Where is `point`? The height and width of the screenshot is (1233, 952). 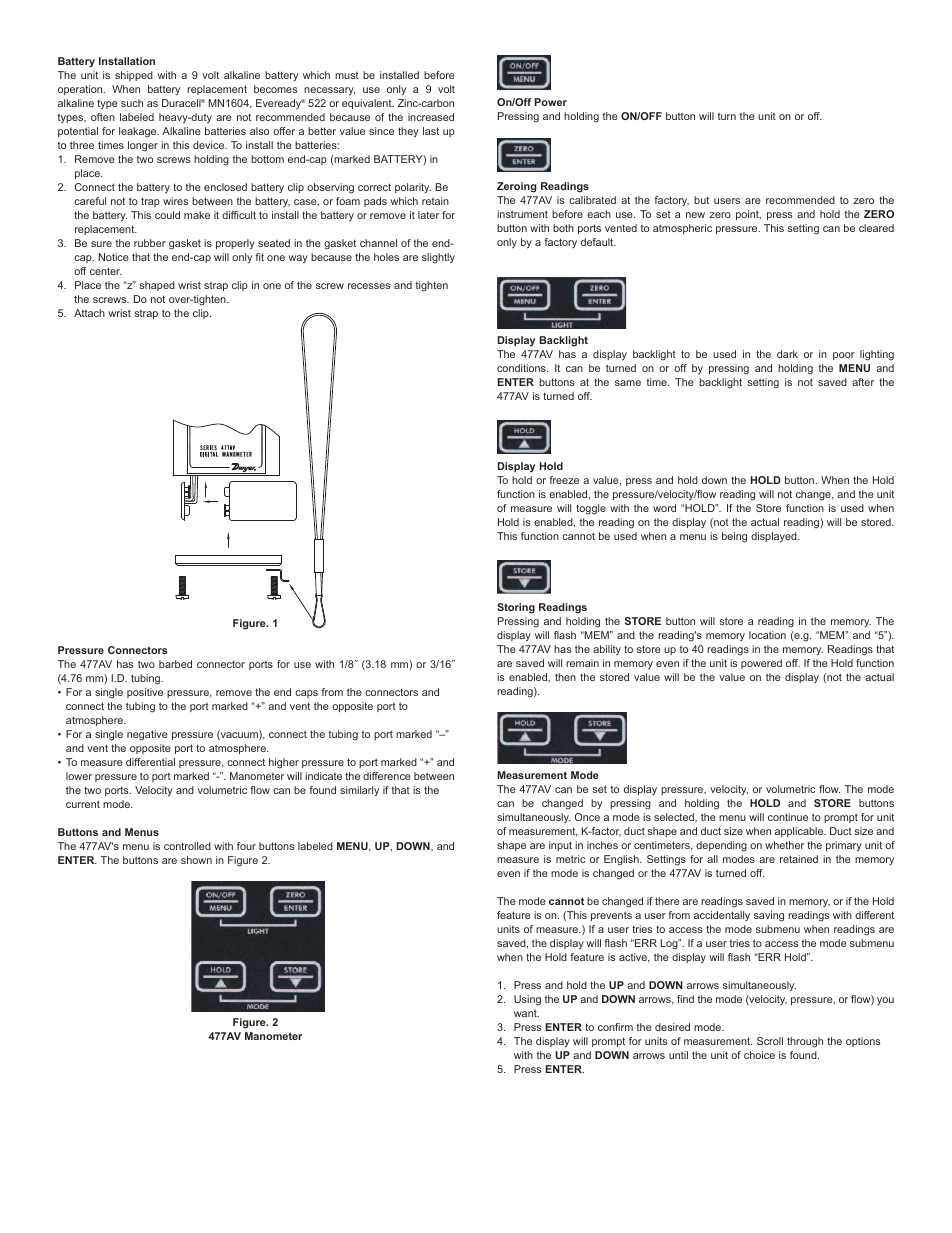
point is located at coordinates (748, 215).
